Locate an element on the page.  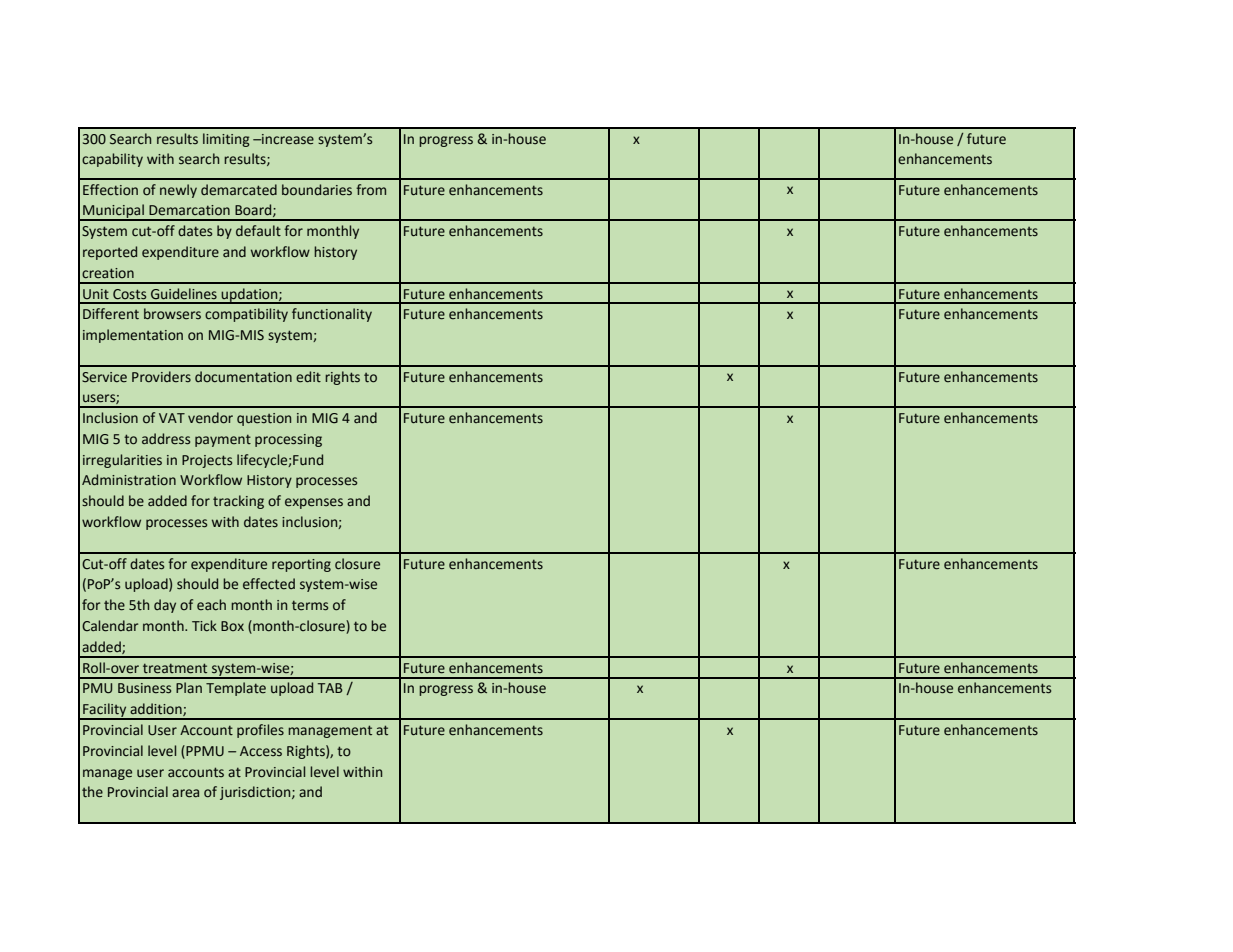
Costs is located at coordinates (129, 294).
